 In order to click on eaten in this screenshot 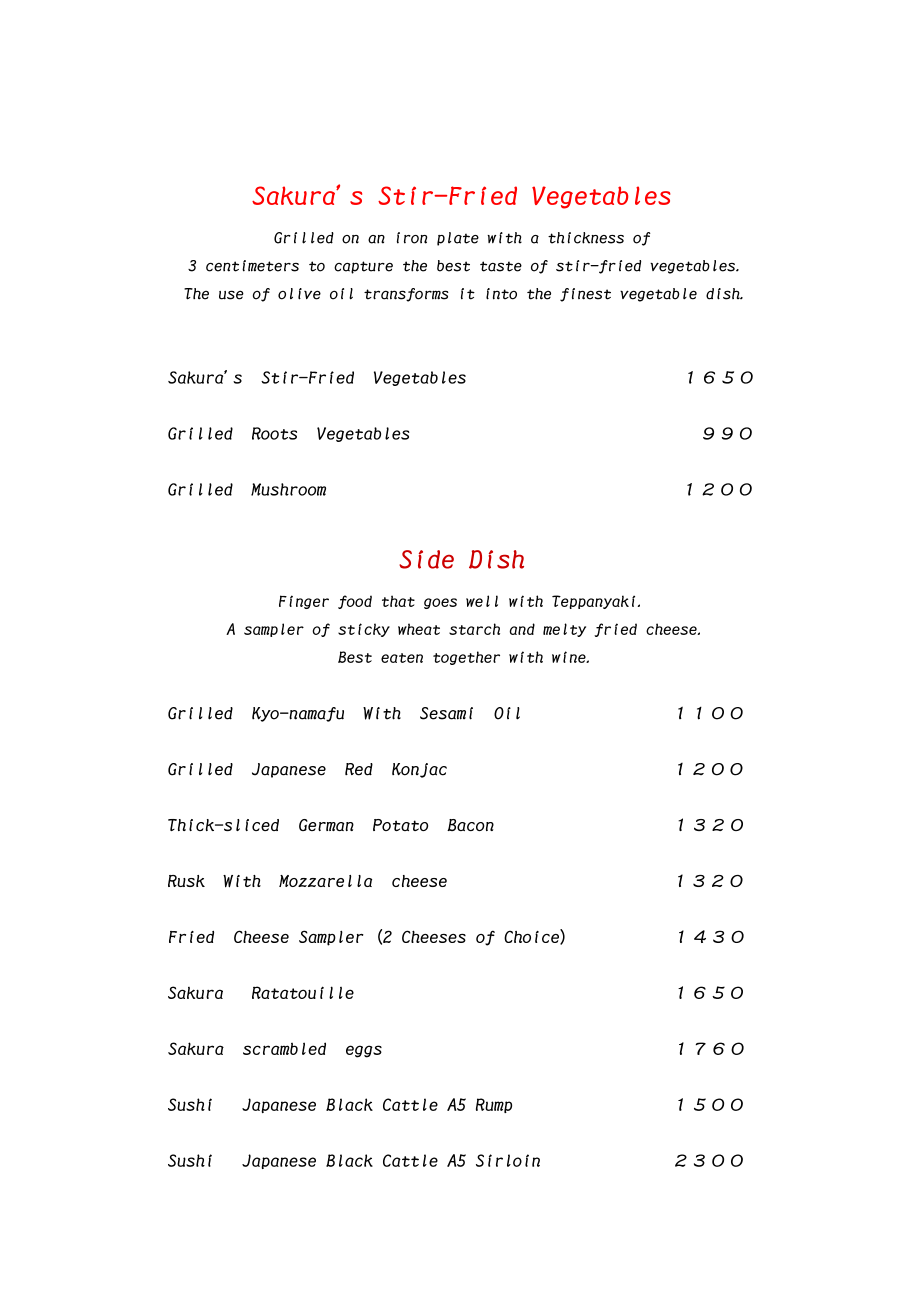, I will do `click(402, 658)`.
